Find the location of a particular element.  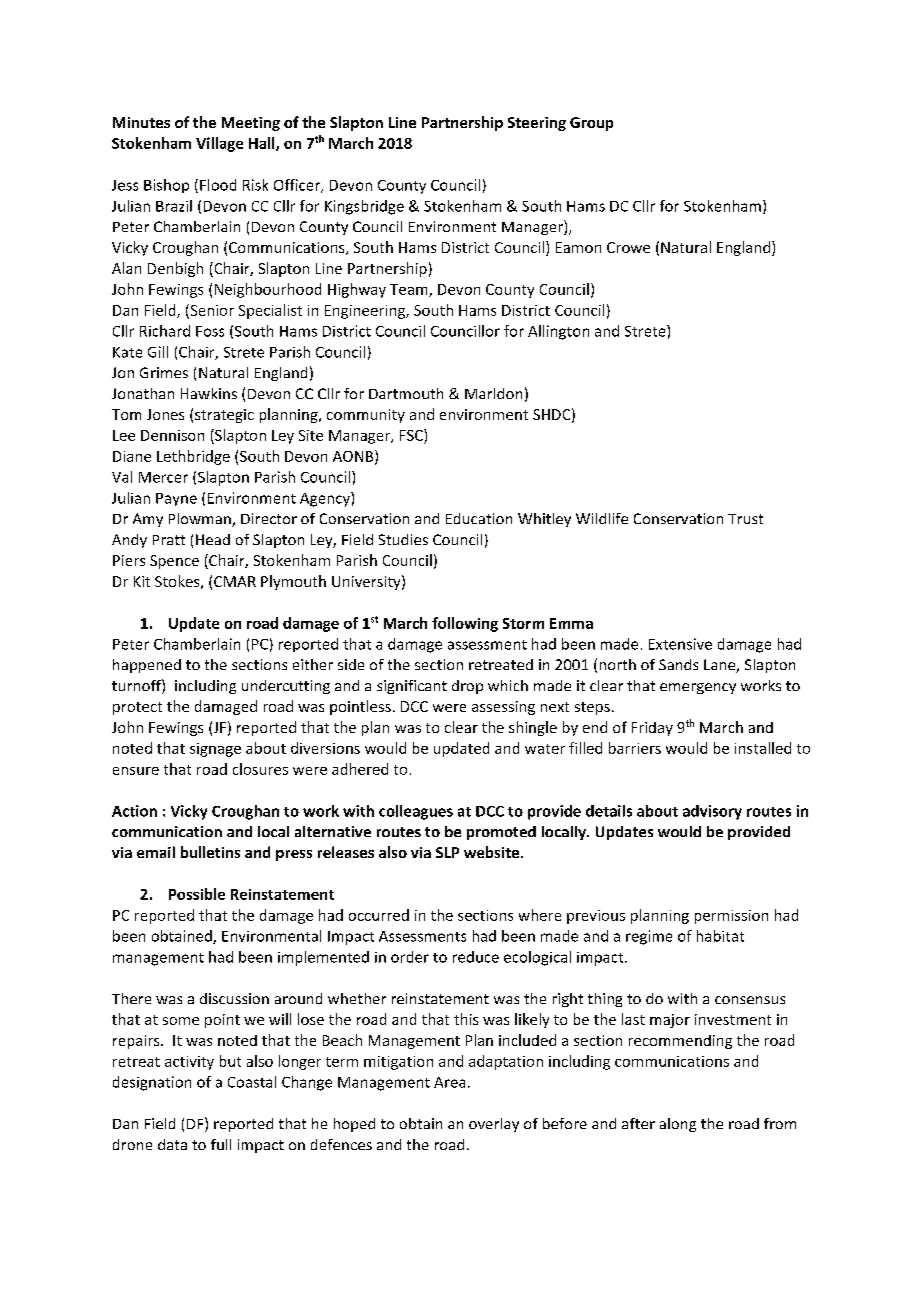

along is located at coordinates (678, 1125).
